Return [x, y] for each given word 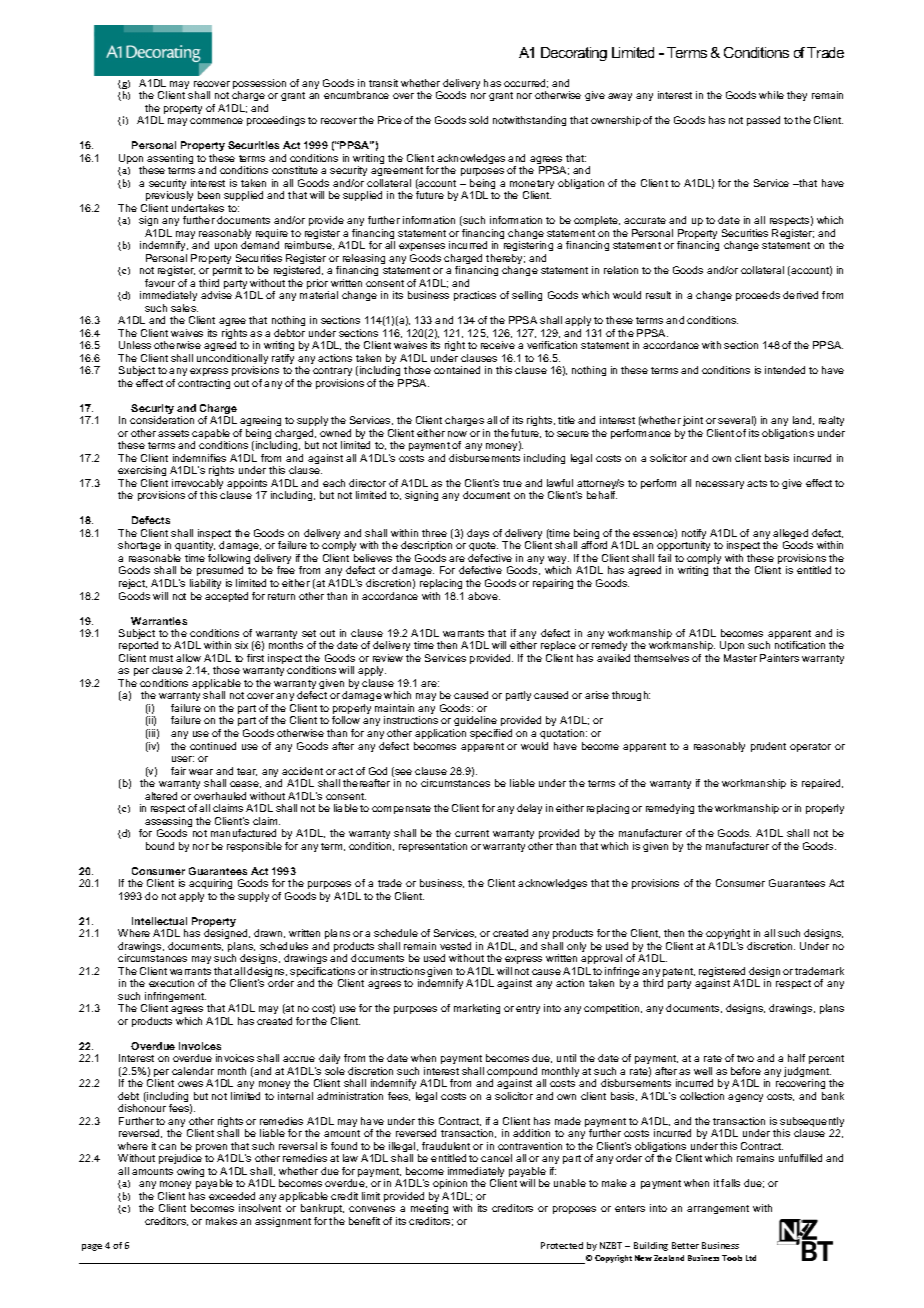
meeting [429, 1209]
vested [455, 946]
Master [740, 658]
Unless [135, 345]
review [388, 658]
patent [678, 974]
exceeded [232, 1196]
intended [785, 370]
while [771, 95]
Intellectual [159, 921]
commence [216, 121]
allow [188, 658]
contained [457, 370]
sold [478, 120]
